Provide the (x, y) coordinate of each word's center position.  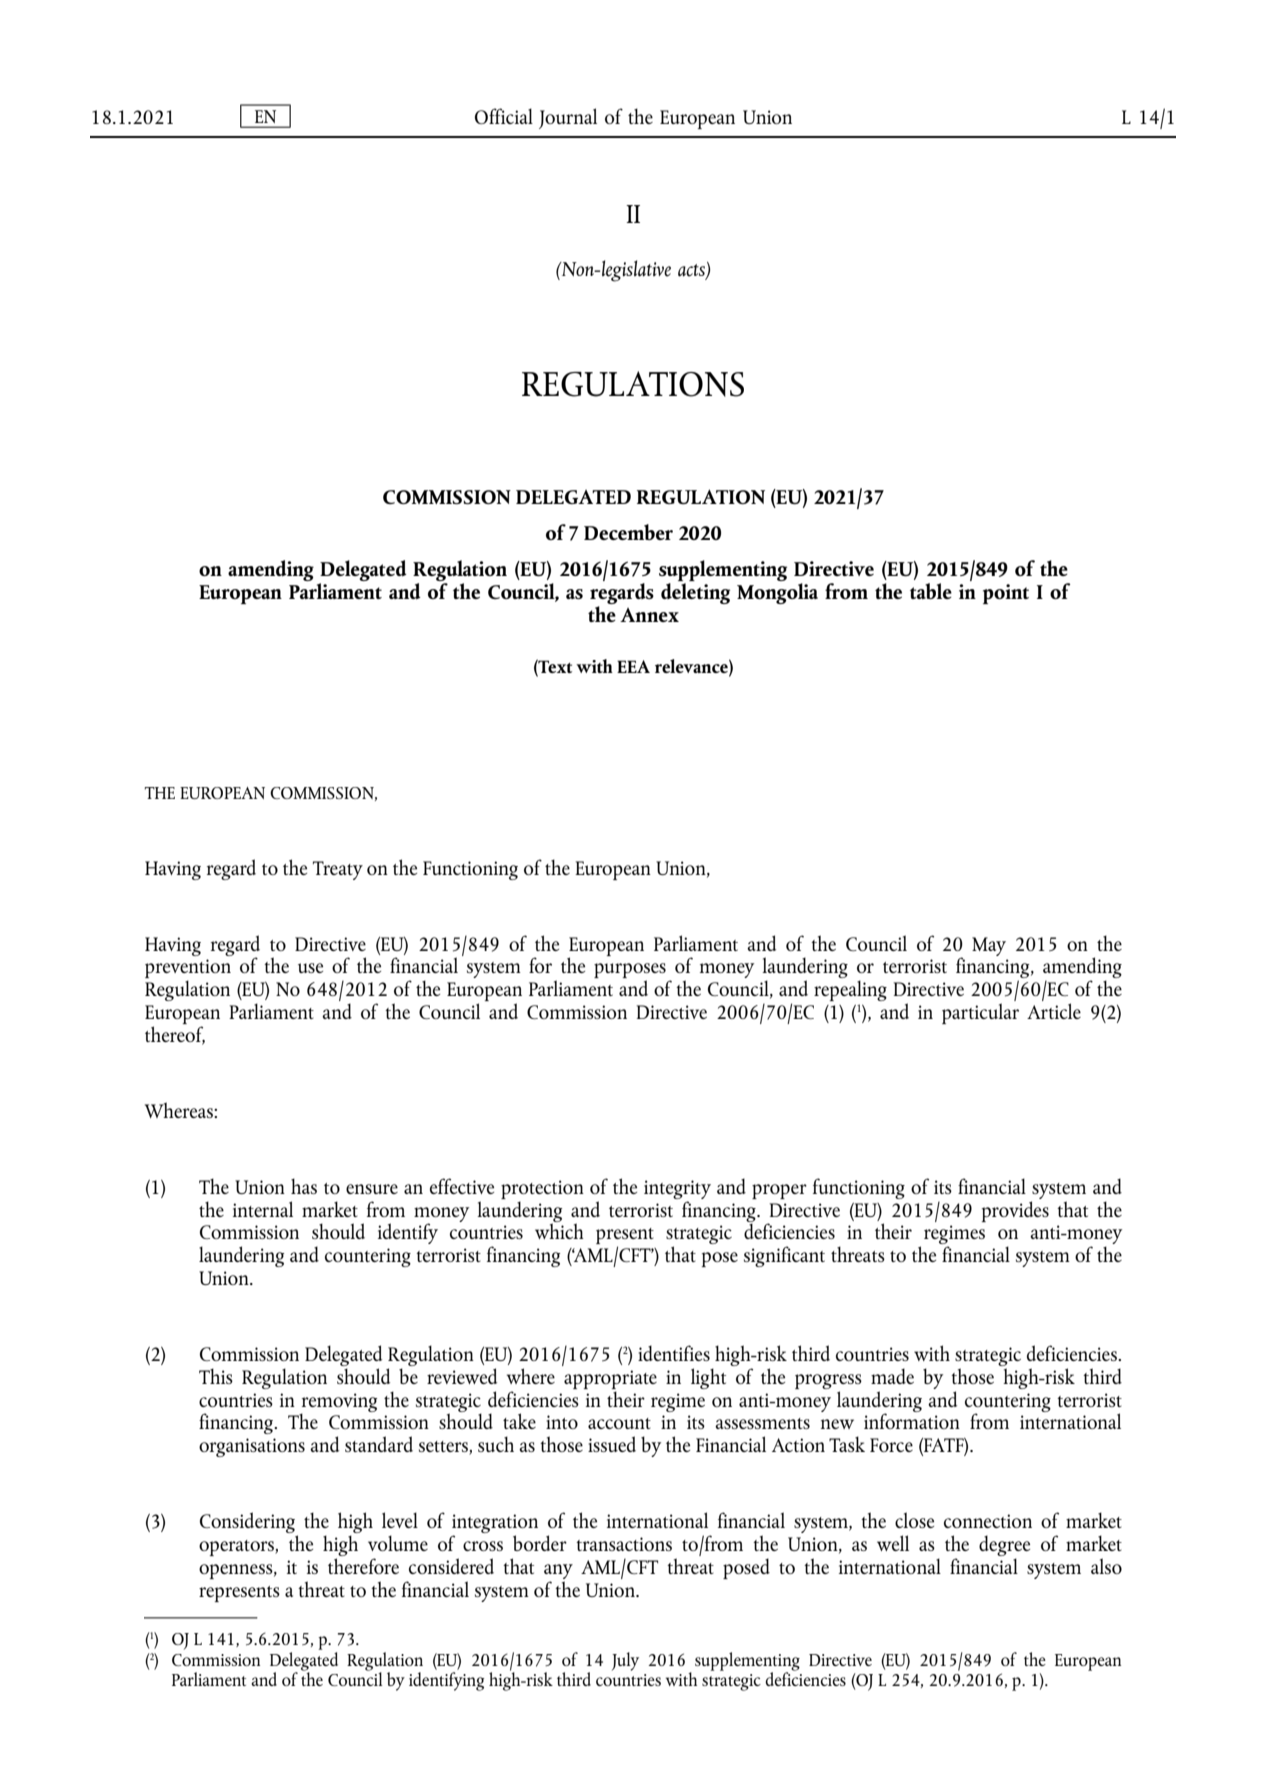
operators (237, 1548)
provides (1015, 1210)
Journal (568, 118)
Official (504, 116)
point (1006, 594)
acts (692, 271)
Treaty (338, 870)
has (304, 1186)
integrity (677, 1189)
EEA (633, 666)
